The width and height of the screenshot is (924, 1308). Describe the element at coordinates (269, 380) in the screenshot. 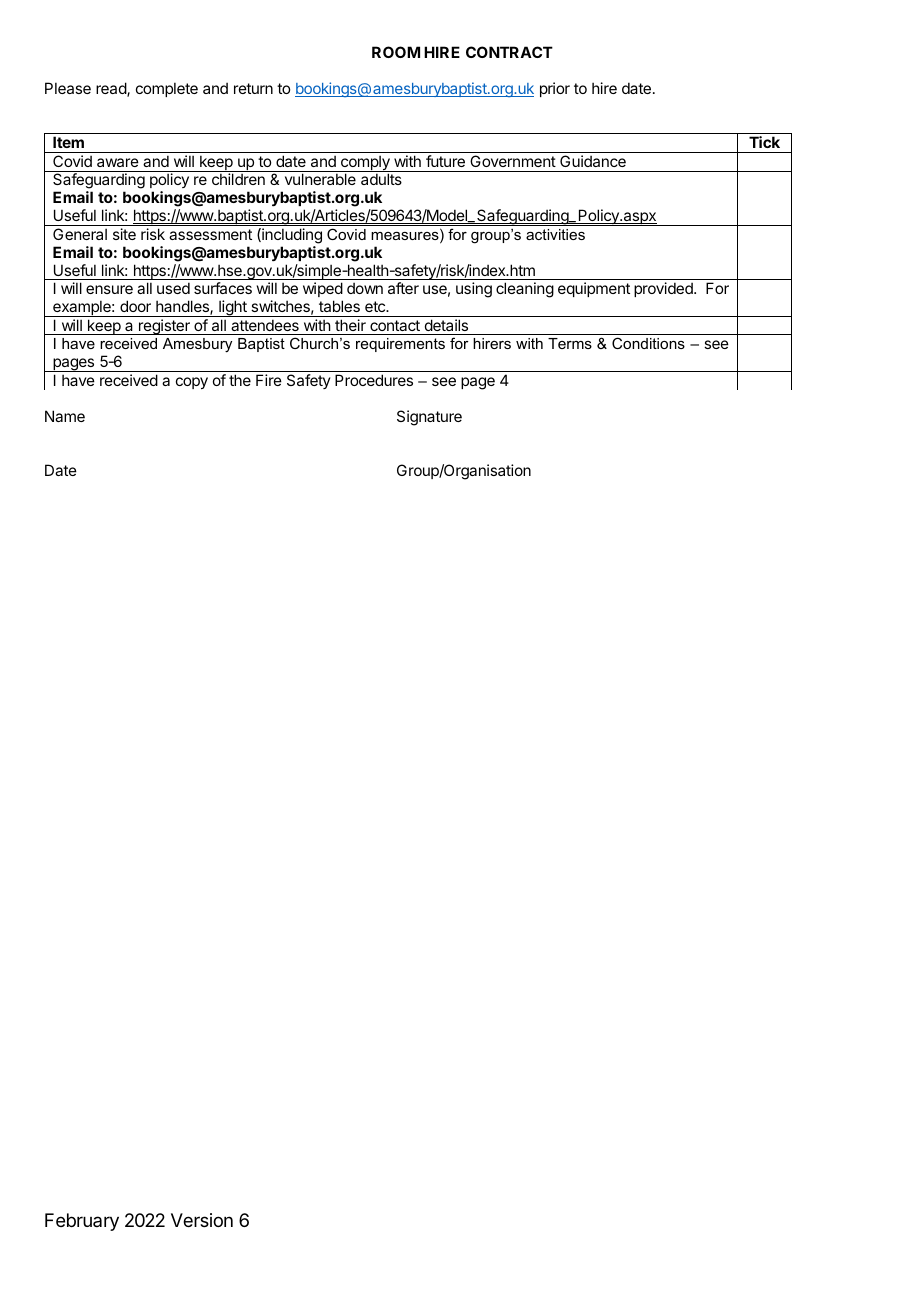

I see `Fire` at that location.
